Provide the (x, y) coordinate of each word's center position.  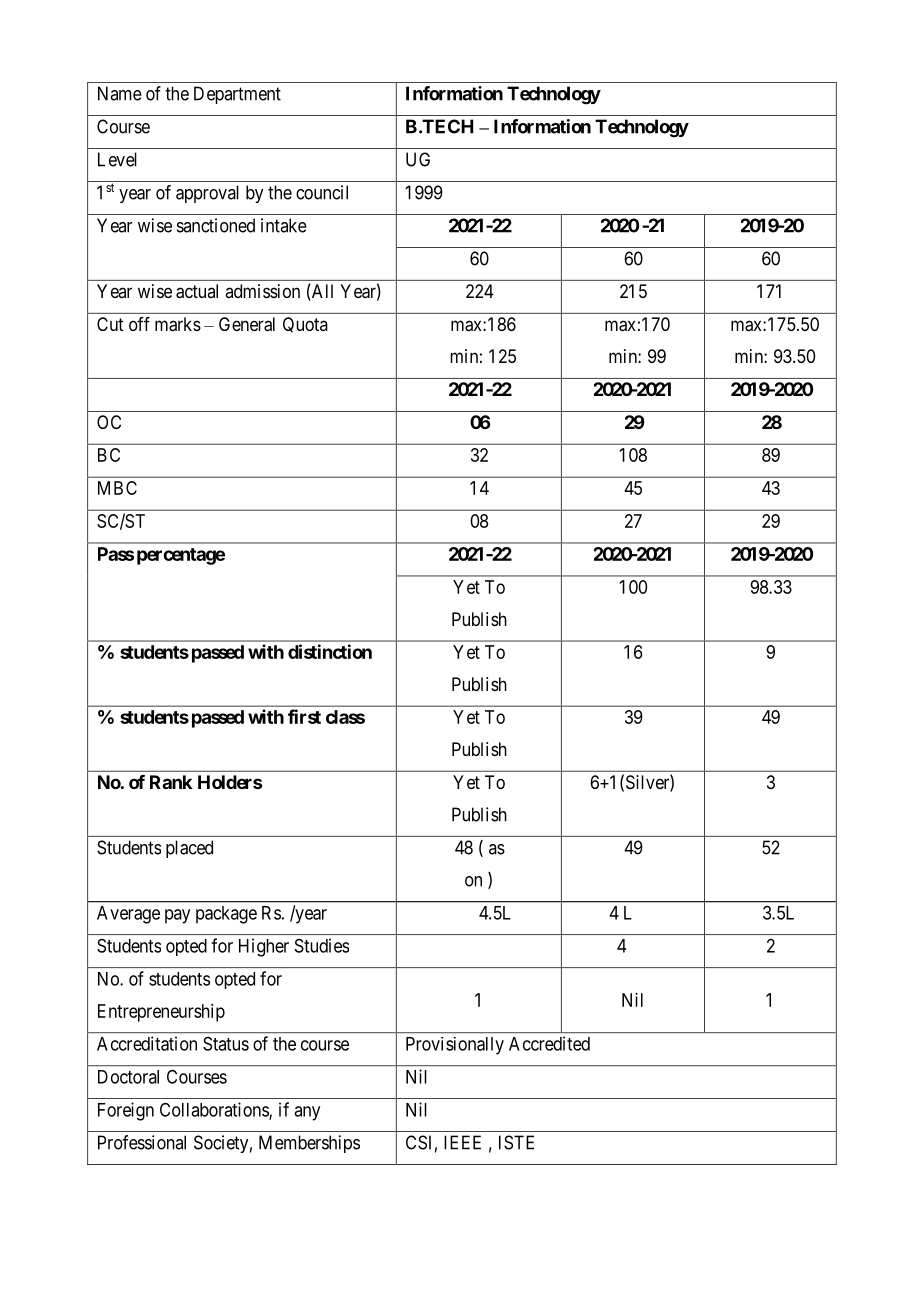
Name (120, 93)
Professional (142, 1142)
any (307, 1113)
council (322, 192)
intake (284, 225)
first (304, 716)
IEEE (462, 1142)
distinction (330, 651)
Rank (171, 782)
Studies (322, 945)
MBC (117, 488)
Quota (305, 325)
